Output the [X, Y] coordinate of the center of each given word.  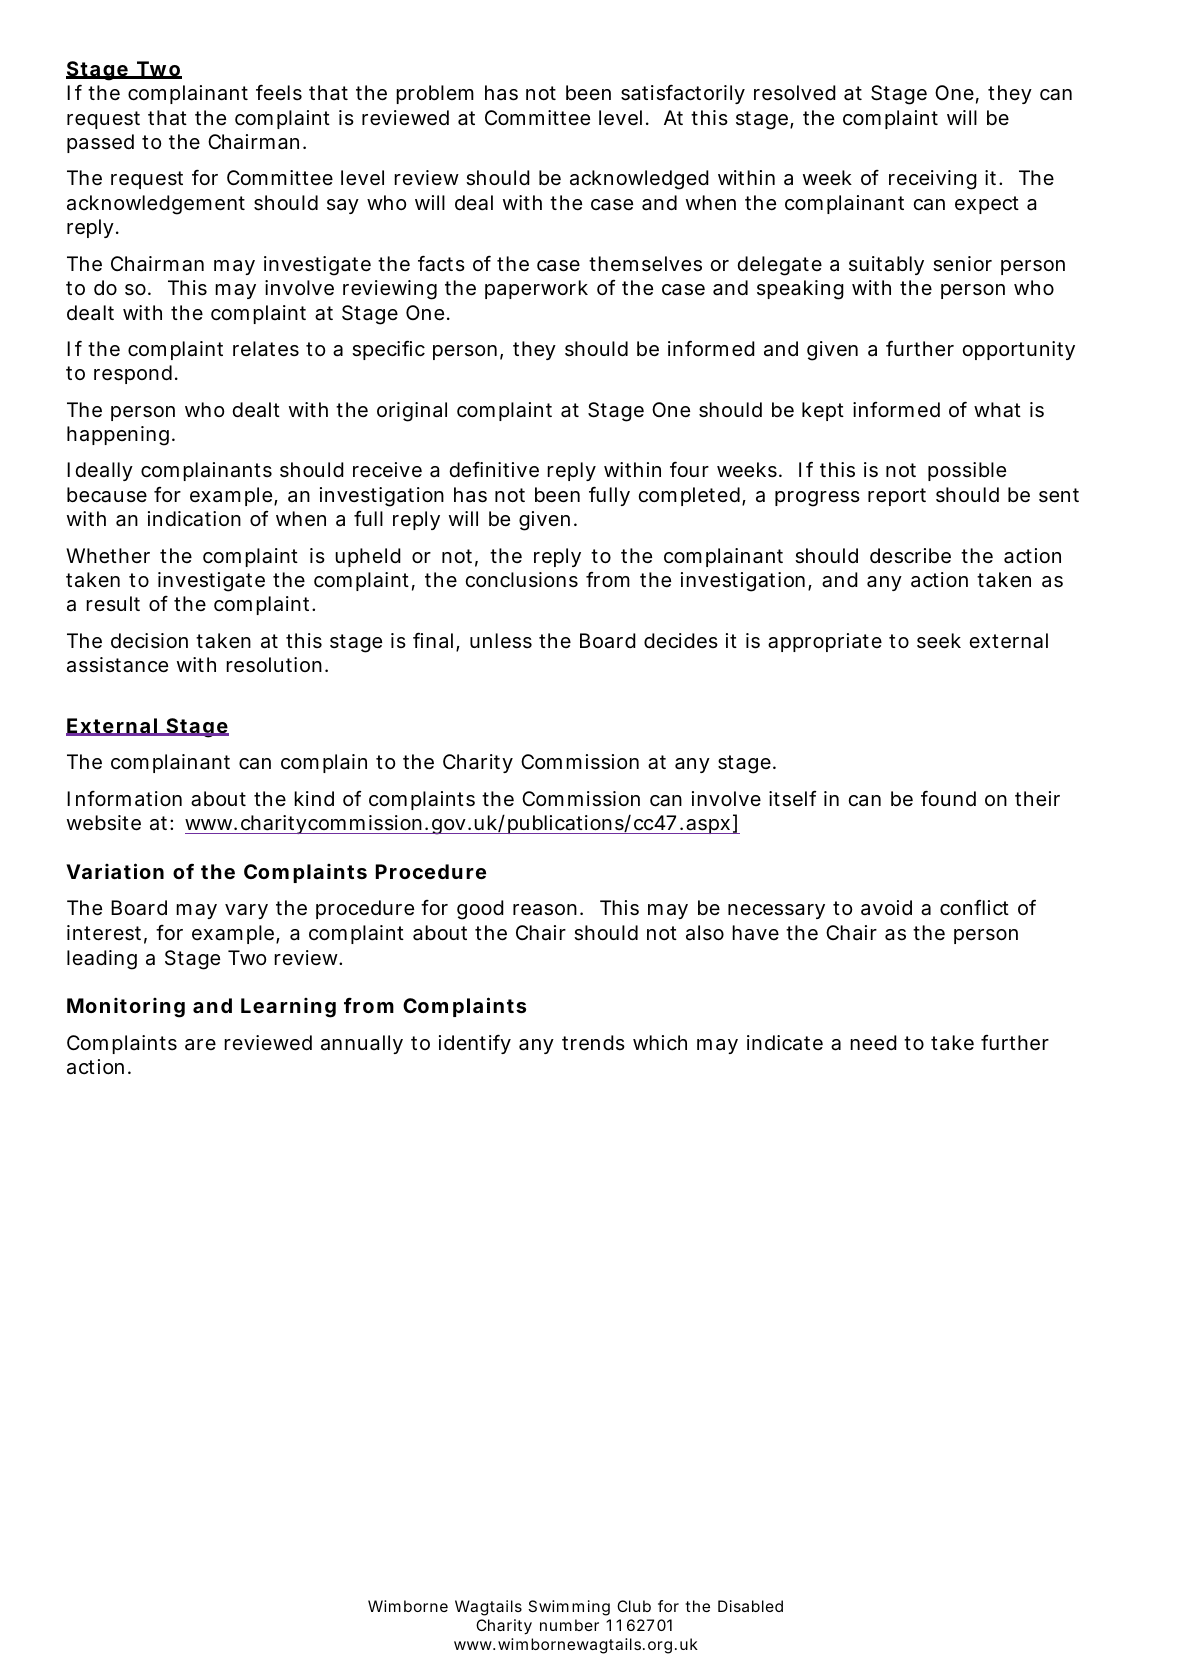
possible [967, 471]
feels [279, 92]
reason [545, 910]
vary [246, 911]
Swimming [569, 1608]
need [873, 1042]
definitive [494, 470]
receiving [933, 180]
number [569, 1625]
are [200, 1045]
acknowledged [639, 180]
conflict [974, 908]
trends [593, 1043]
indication [194, 519]
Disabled [750, 1606]
